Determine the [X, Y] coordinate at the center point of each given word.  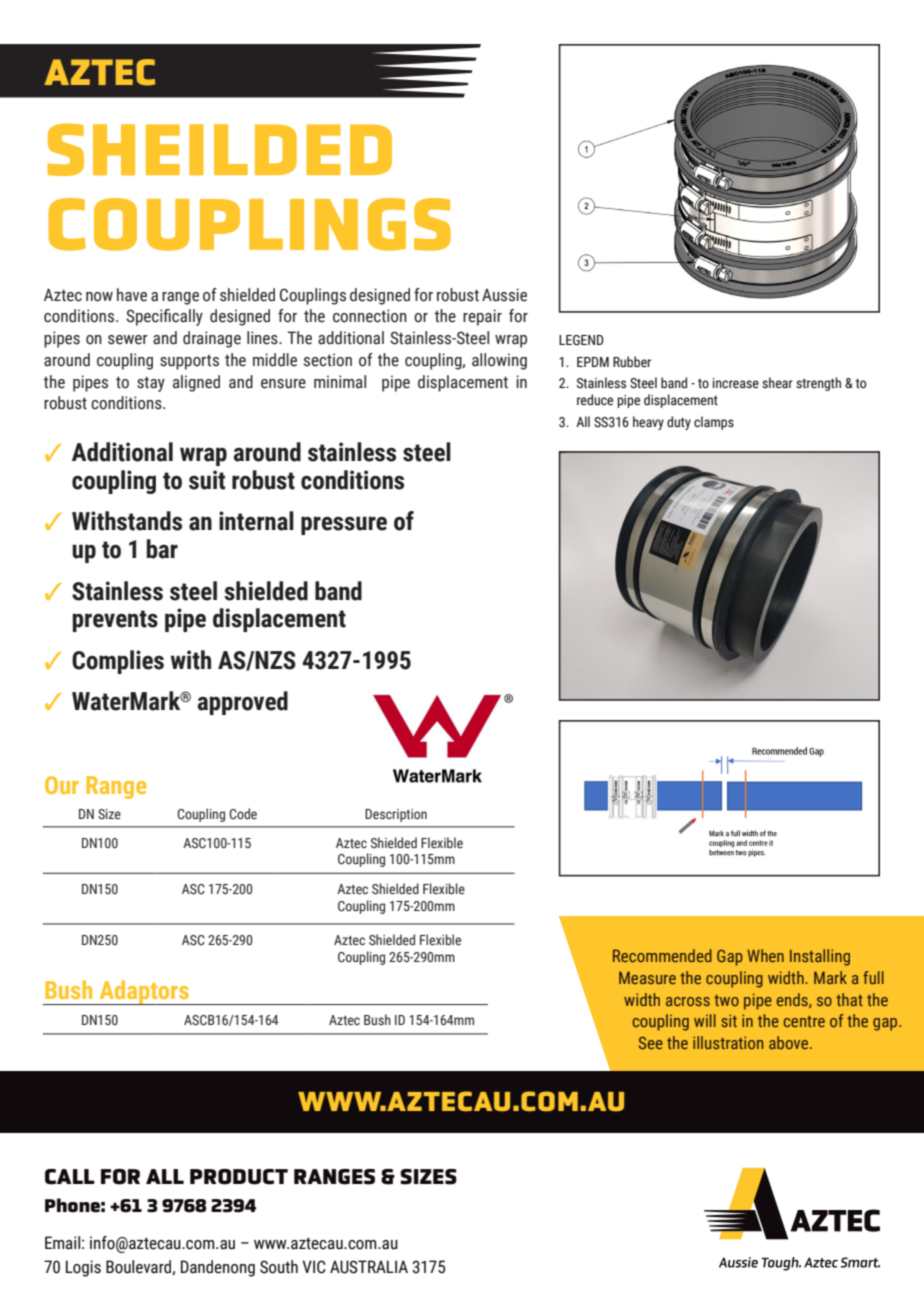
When [765, 955]
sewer [128, 340]
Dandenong [218, 1268]
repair [482, 317]
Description [396, 815]
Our [62, 785]
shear [777, 383]
